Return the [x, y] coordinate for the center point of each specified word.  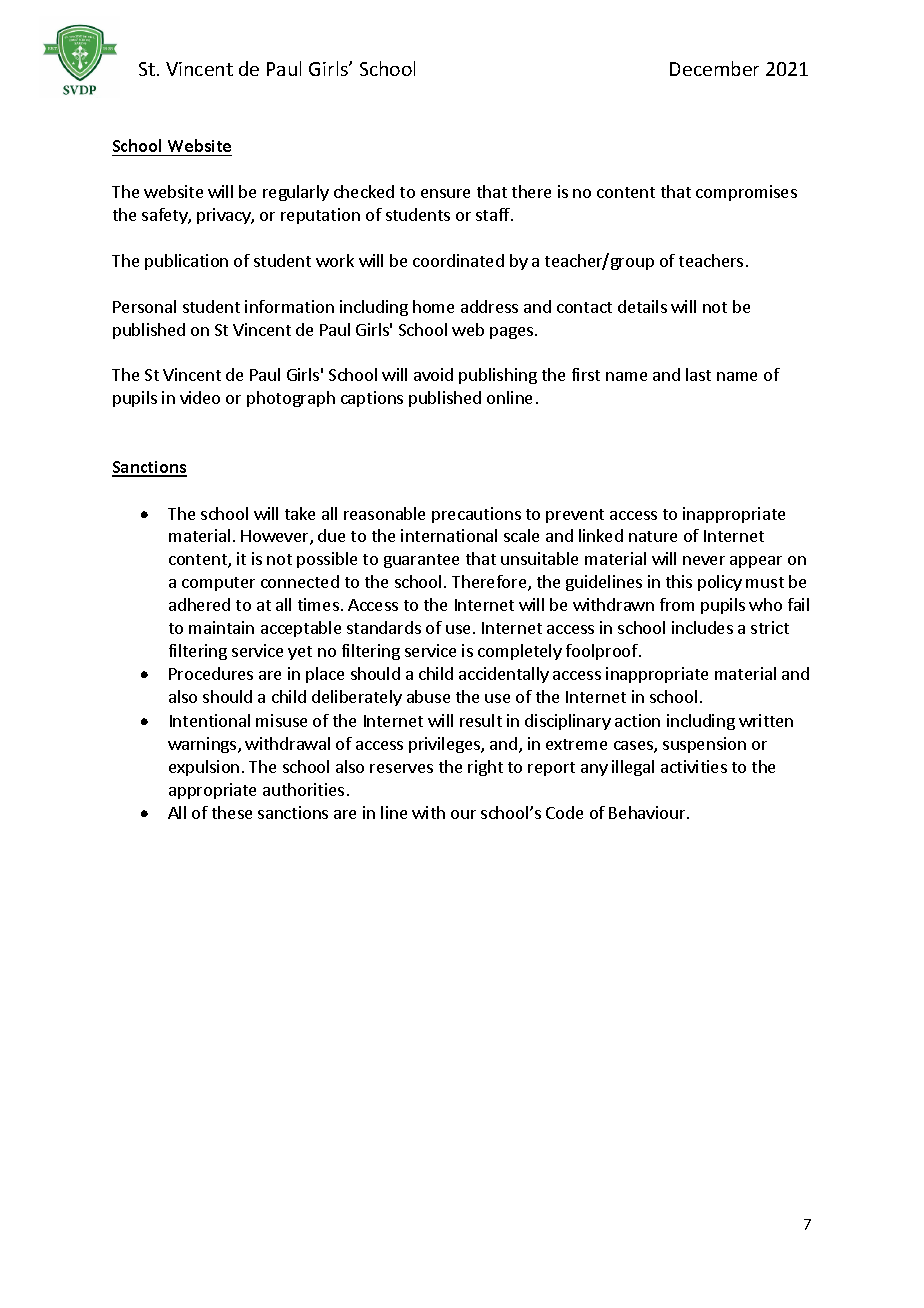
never [704, 560]
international [449, 535]
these [232, 812]
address [489, 306]
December [714, 68]
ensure [445, 193]
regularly [296, 193]
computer [218, 584]
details [642, 306]
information [289, 306]
